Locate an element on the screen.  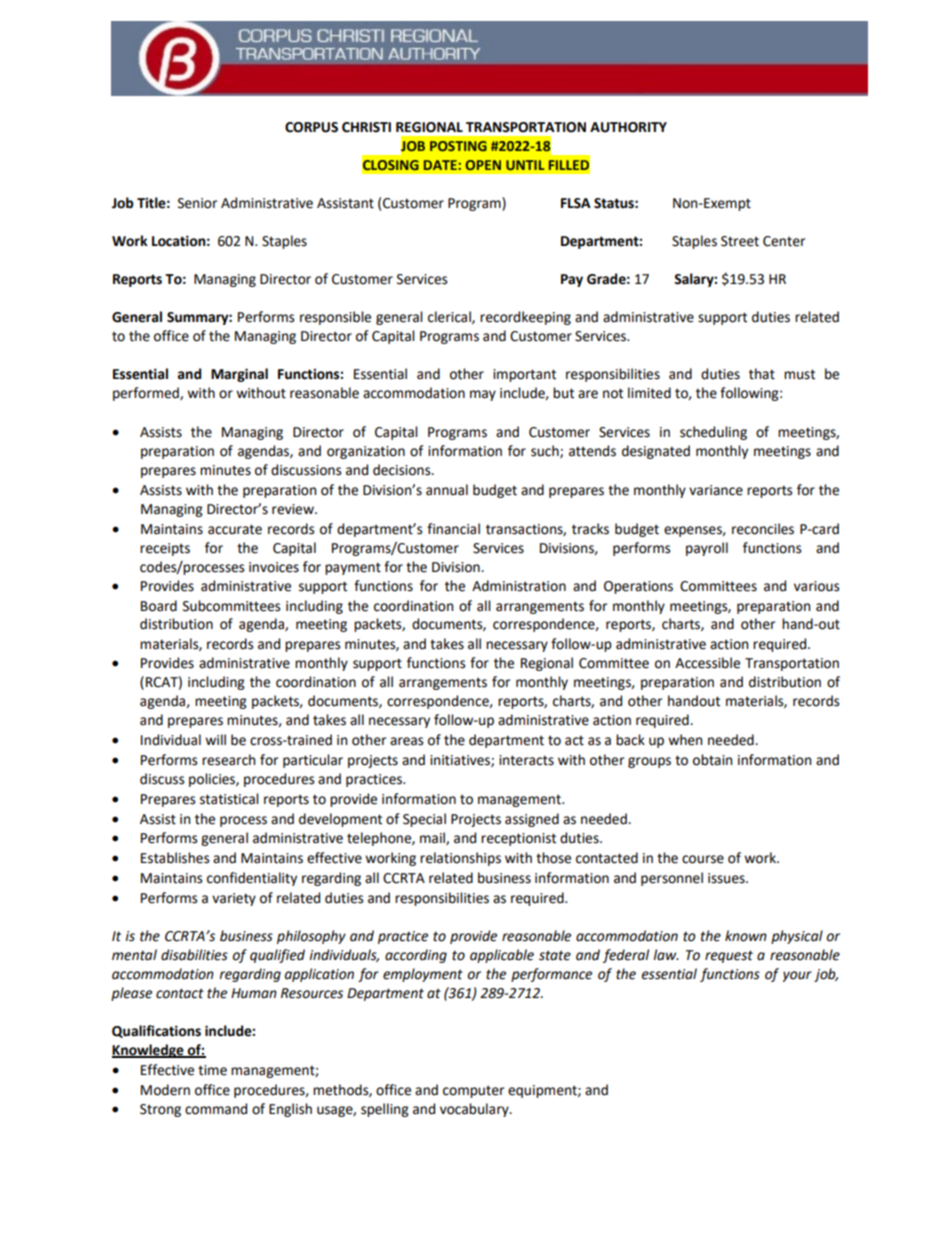
course is located at coordinates (703, 859).
